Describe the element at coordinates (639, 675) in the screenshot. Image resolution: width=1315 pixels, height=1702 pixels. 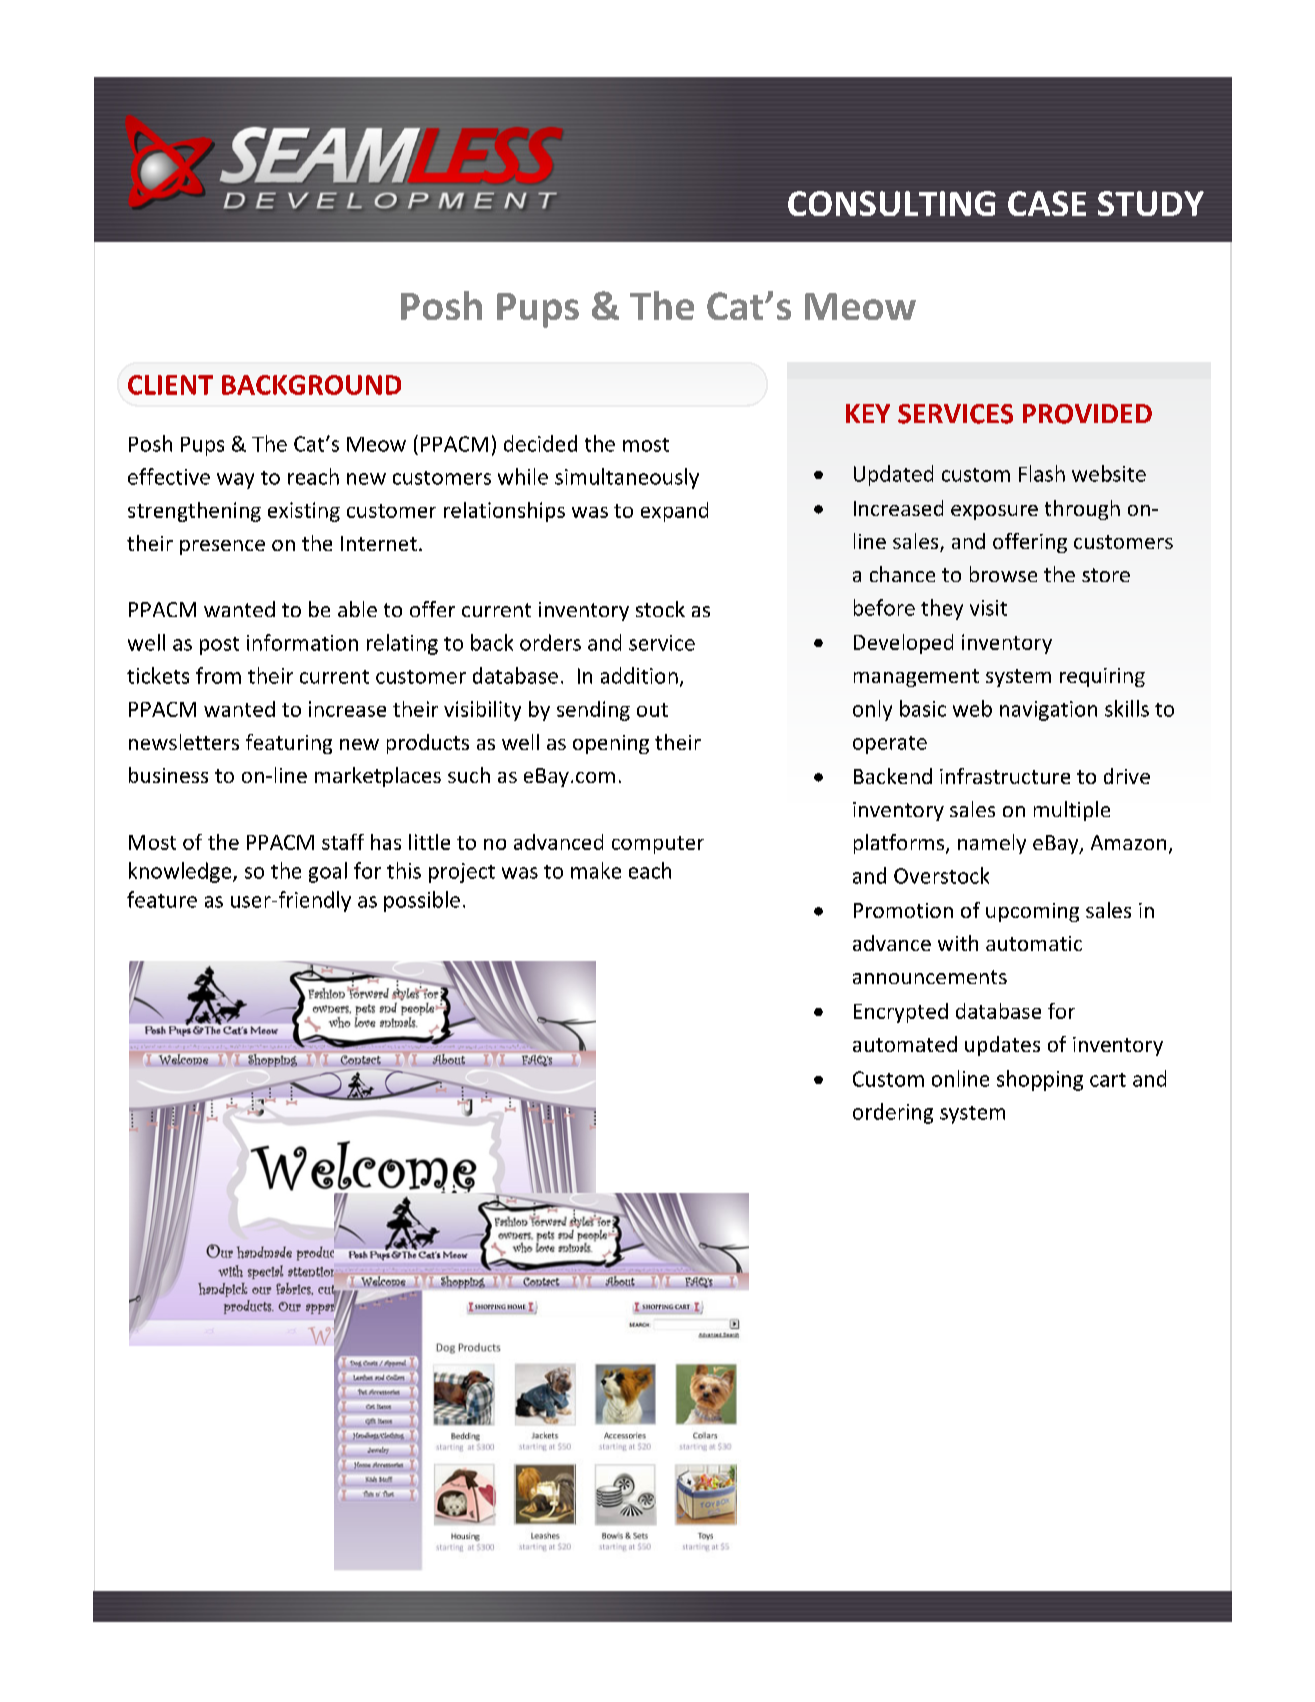
I see `addition` at that location.
